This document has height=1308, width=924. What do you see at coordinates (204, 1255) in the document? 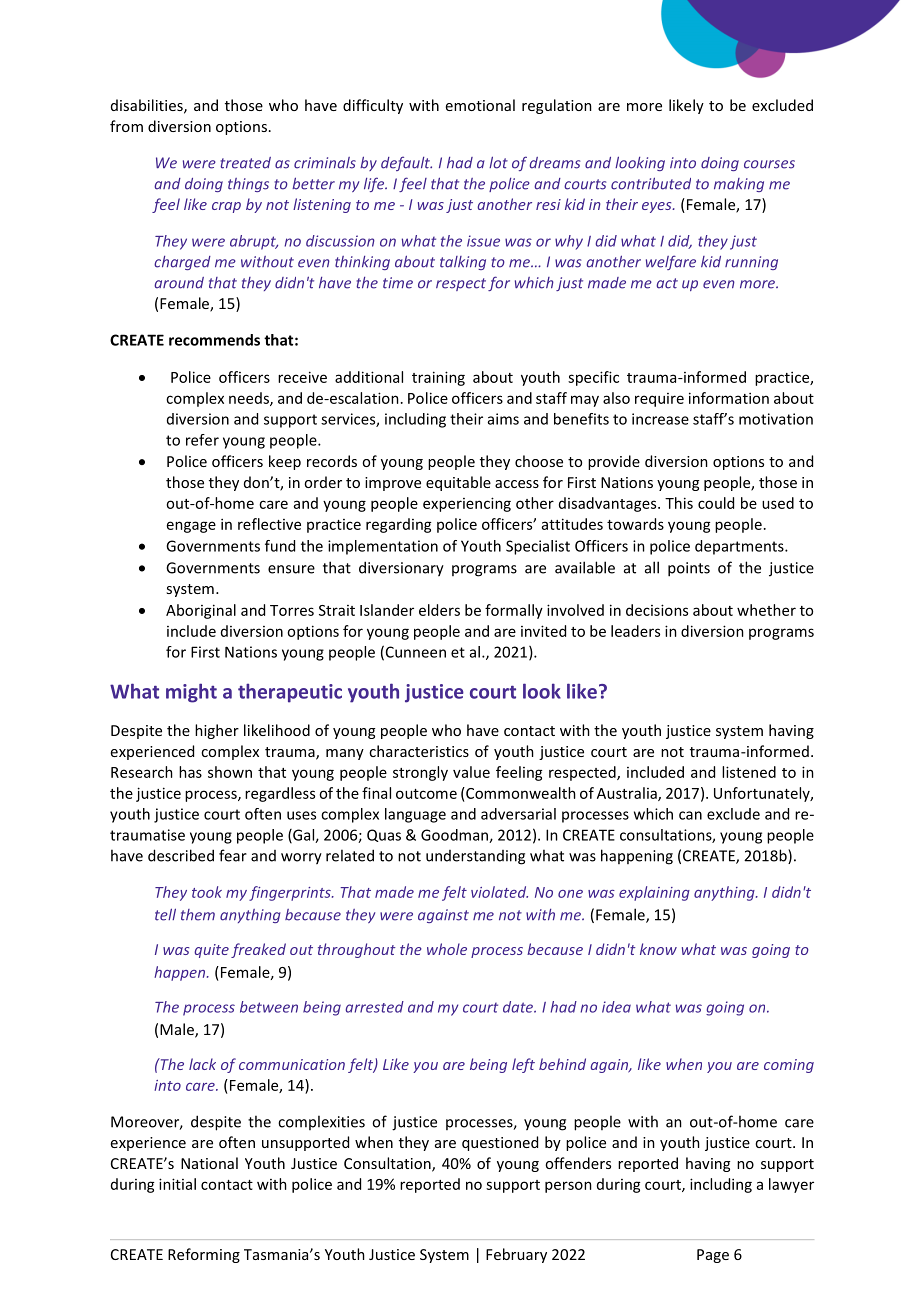
I see `Reforming` at bounding box center [204, 1255].
